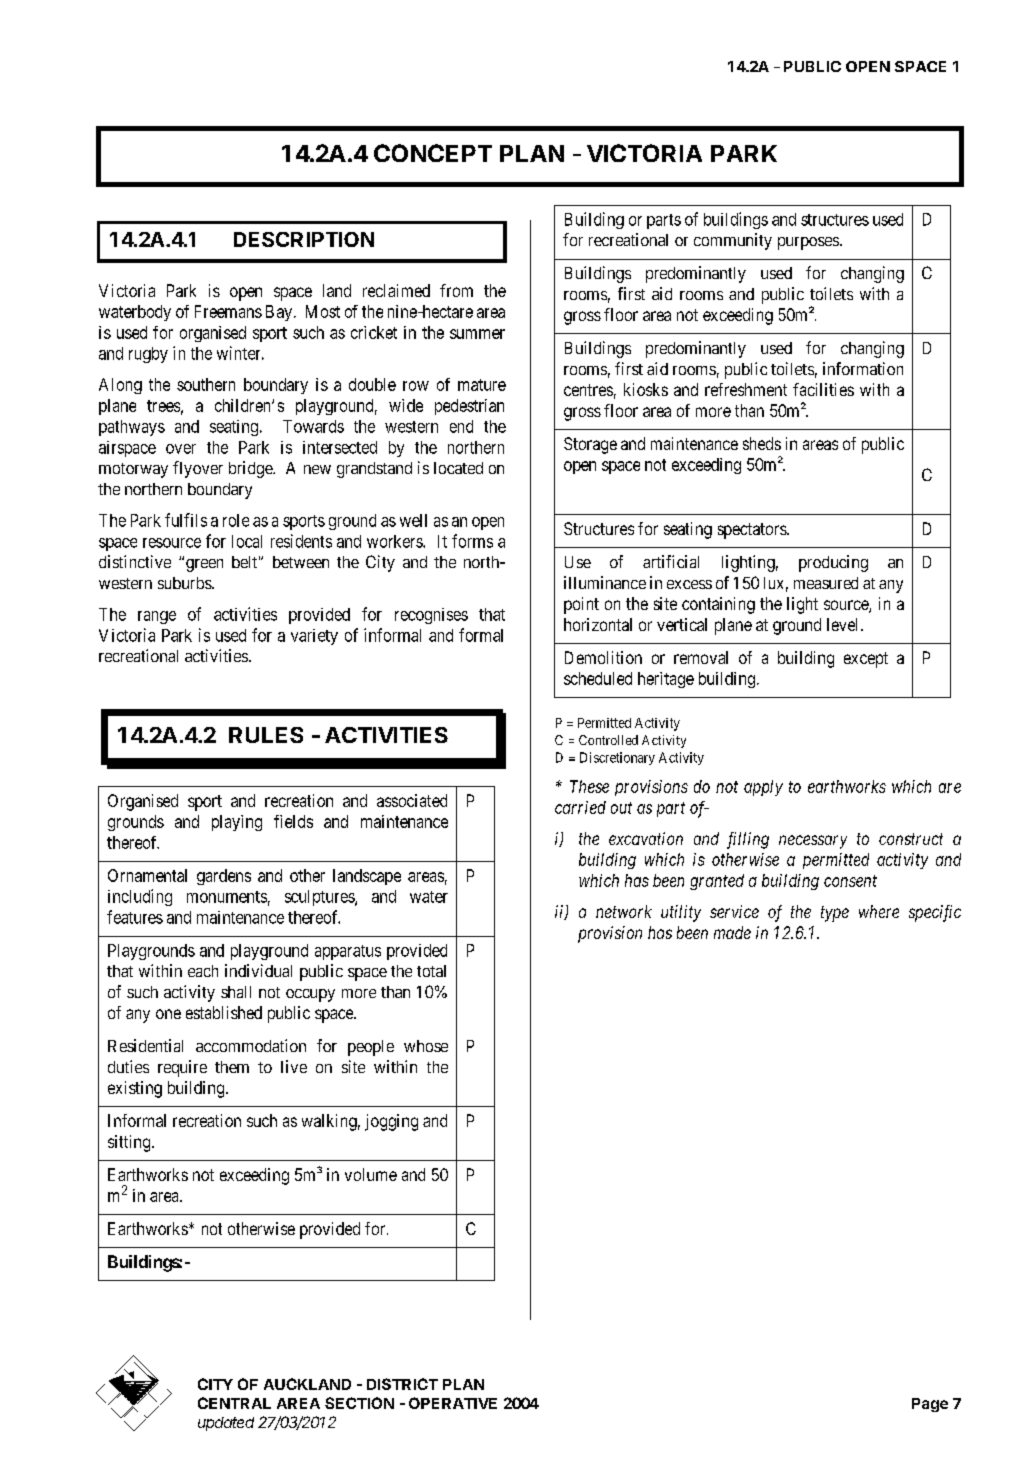 The width and height of the screenshot is (1035, 1465). What do you see at coordinates (304, 239) in the screenshot?
I see `DESCRIPTION` at bounding box center [304, 239].
